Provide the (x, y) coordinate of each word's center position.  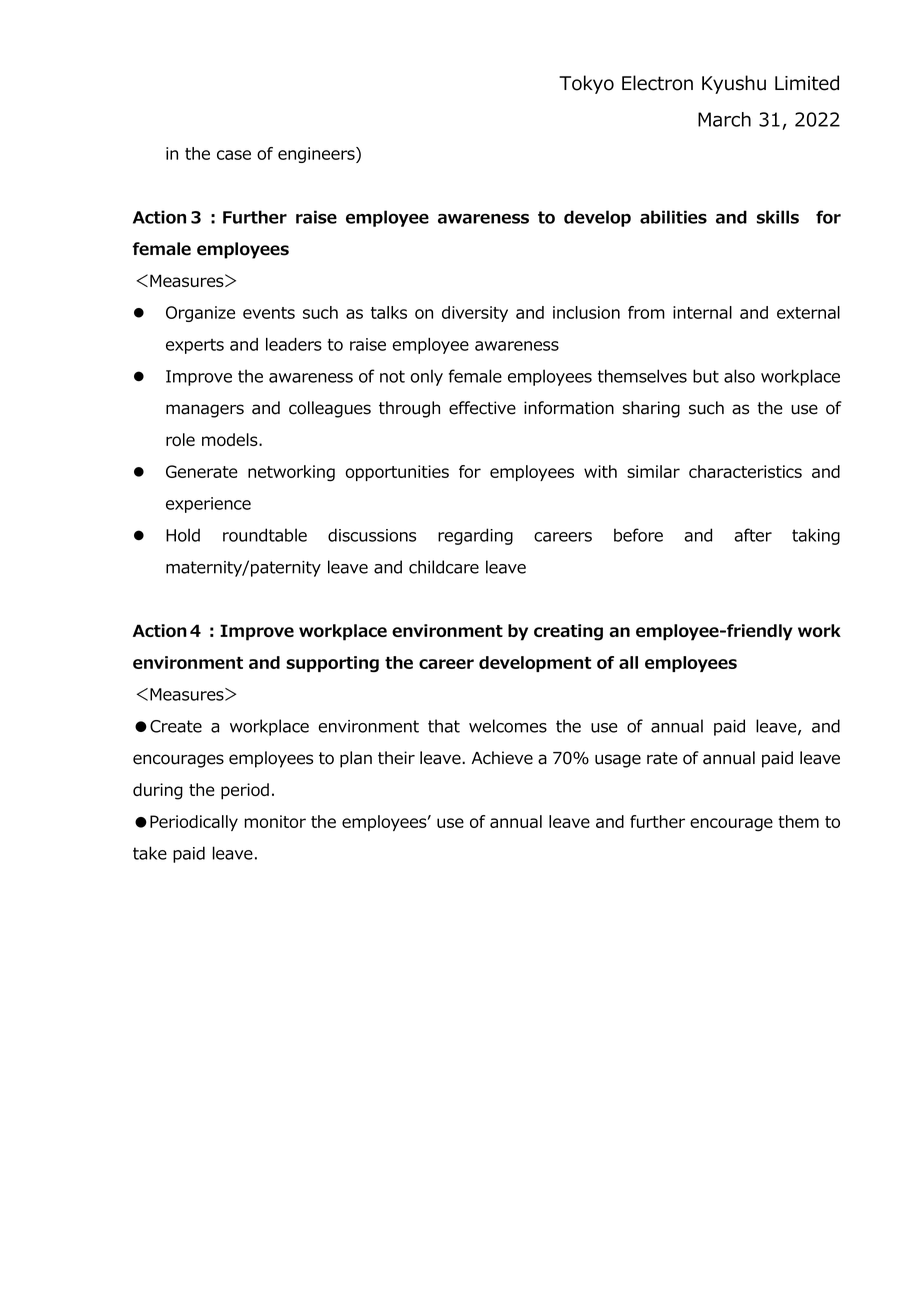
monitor (275, 821)
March (724, 119)
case (234, 155)
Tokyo (586, 84)
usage (618, 761)
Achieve (502, 758)
